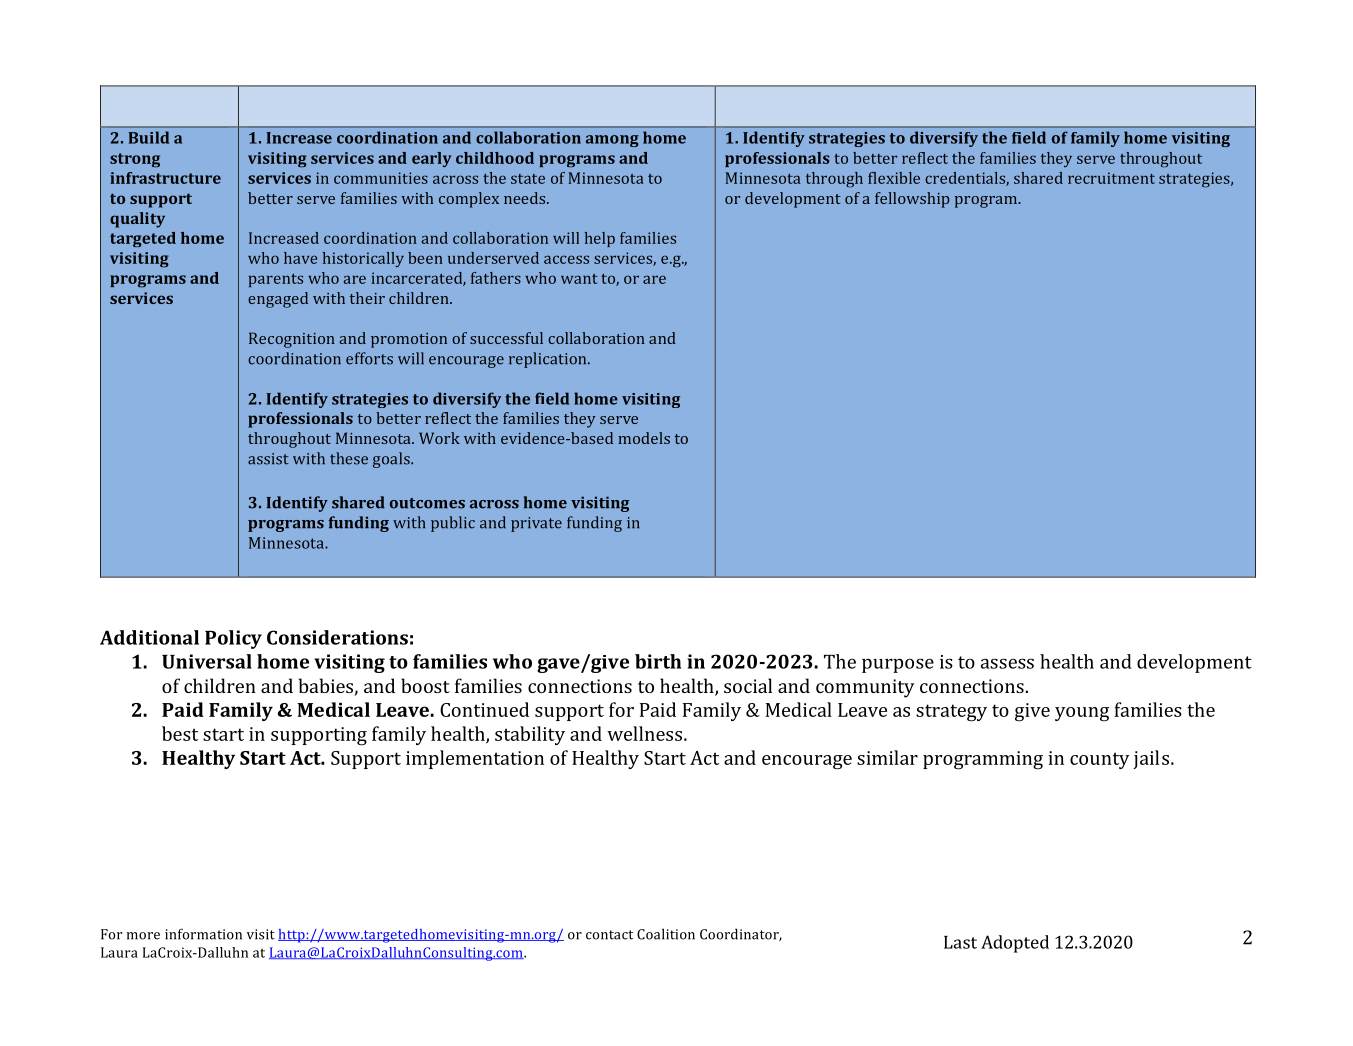 The image size is (1353, 1046). I want to click on Coalition, so click(666, 934).
